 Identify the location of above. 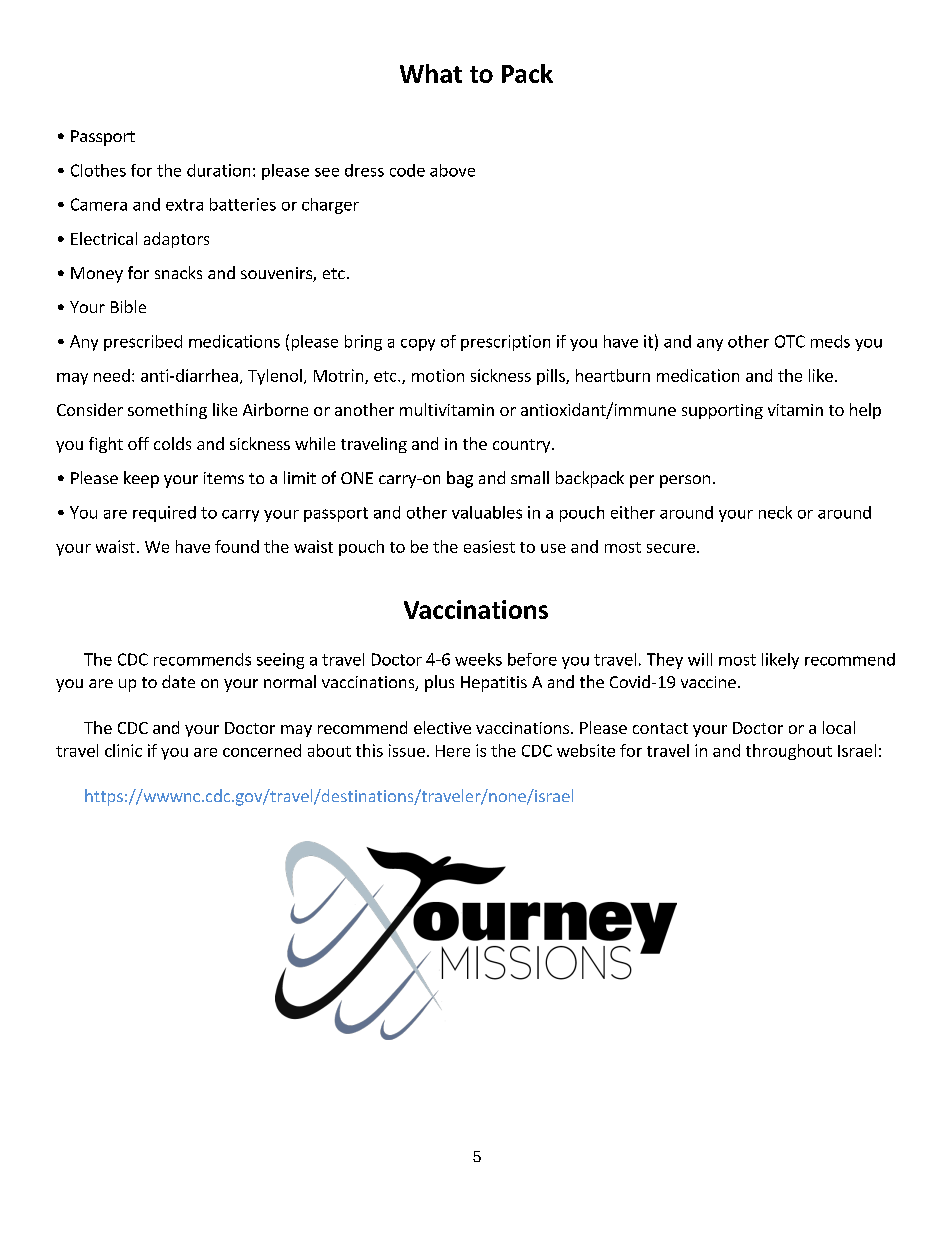
(452, 170).
